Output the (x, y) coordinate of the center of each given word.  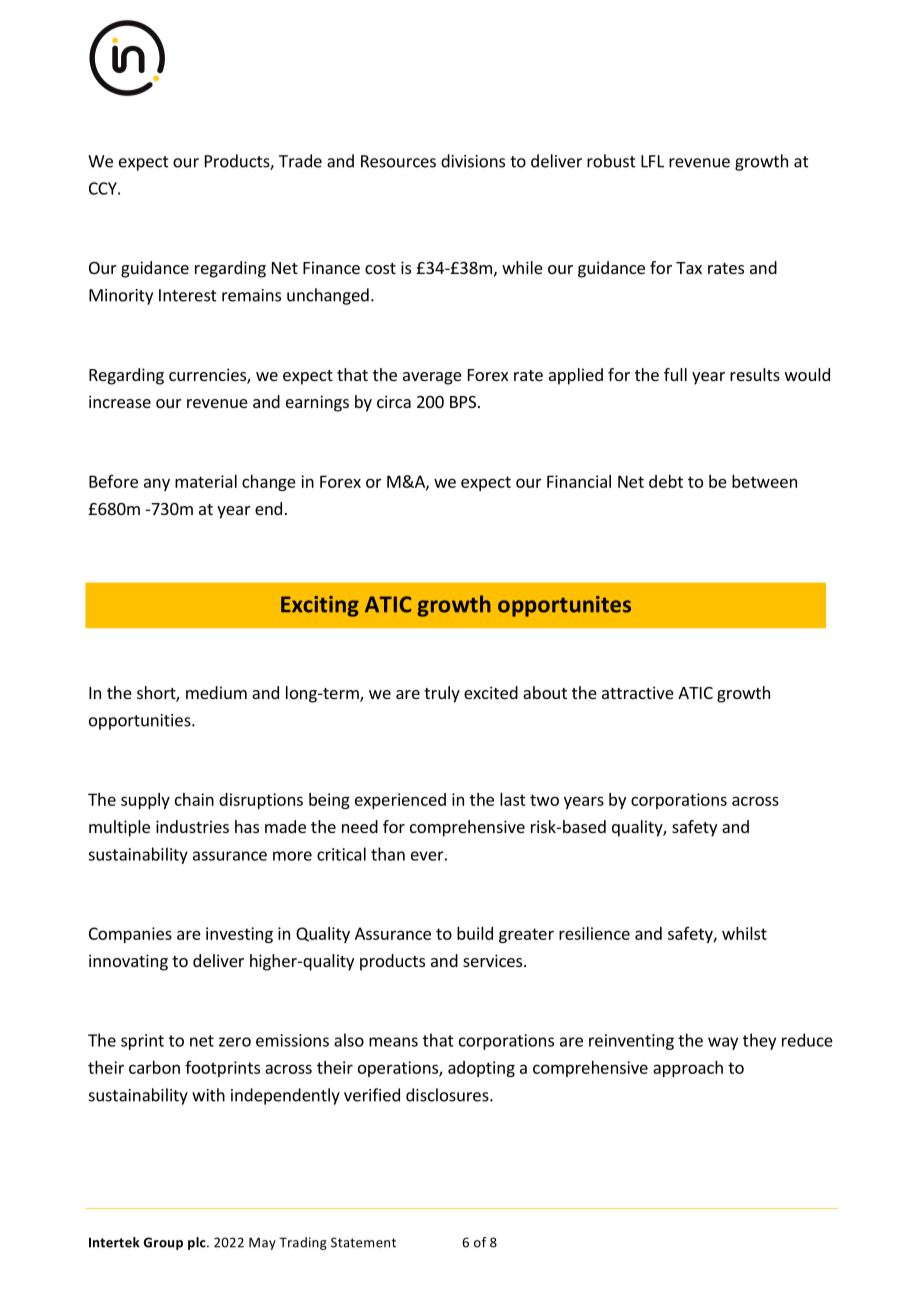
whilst (744, 933)
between (764, 481)
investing (239, 935)
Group (163, 1243)
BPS (463, 402)
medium (216, 692)
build (475, 933)
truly (442, 694)
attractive (638, 692)
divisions (473, 161)
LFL (652, 161)
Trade (300, 161)
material (206, 481)
